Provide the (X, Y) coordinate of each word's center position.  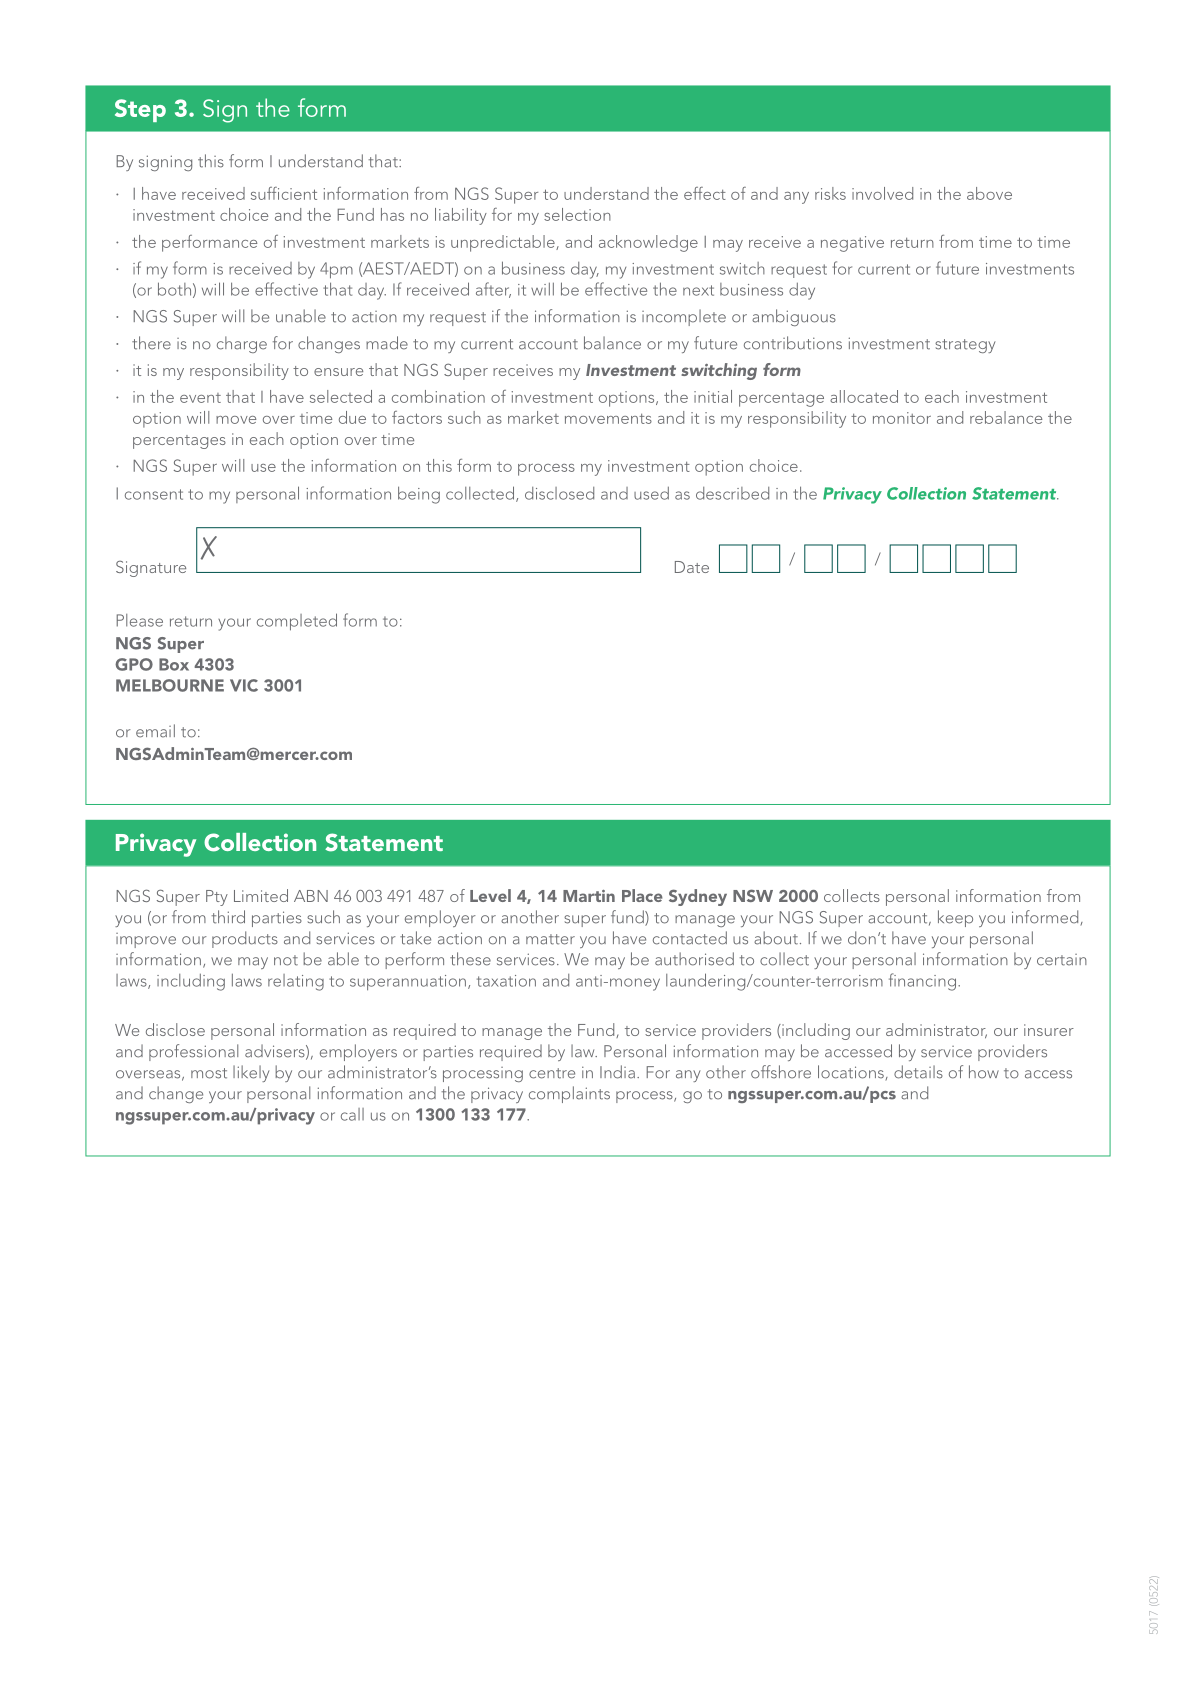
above (989, 193)
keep (955, 918)
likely (251, 1073)
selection (577, 214)
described (732, 493)
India (617, 1072)
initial (713, 396)
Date (692, 567)
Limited (261, 895)
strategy (965, 346)
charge (242, 344)
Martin (589, 896)
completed (297, 622)
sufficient (284, 193)
